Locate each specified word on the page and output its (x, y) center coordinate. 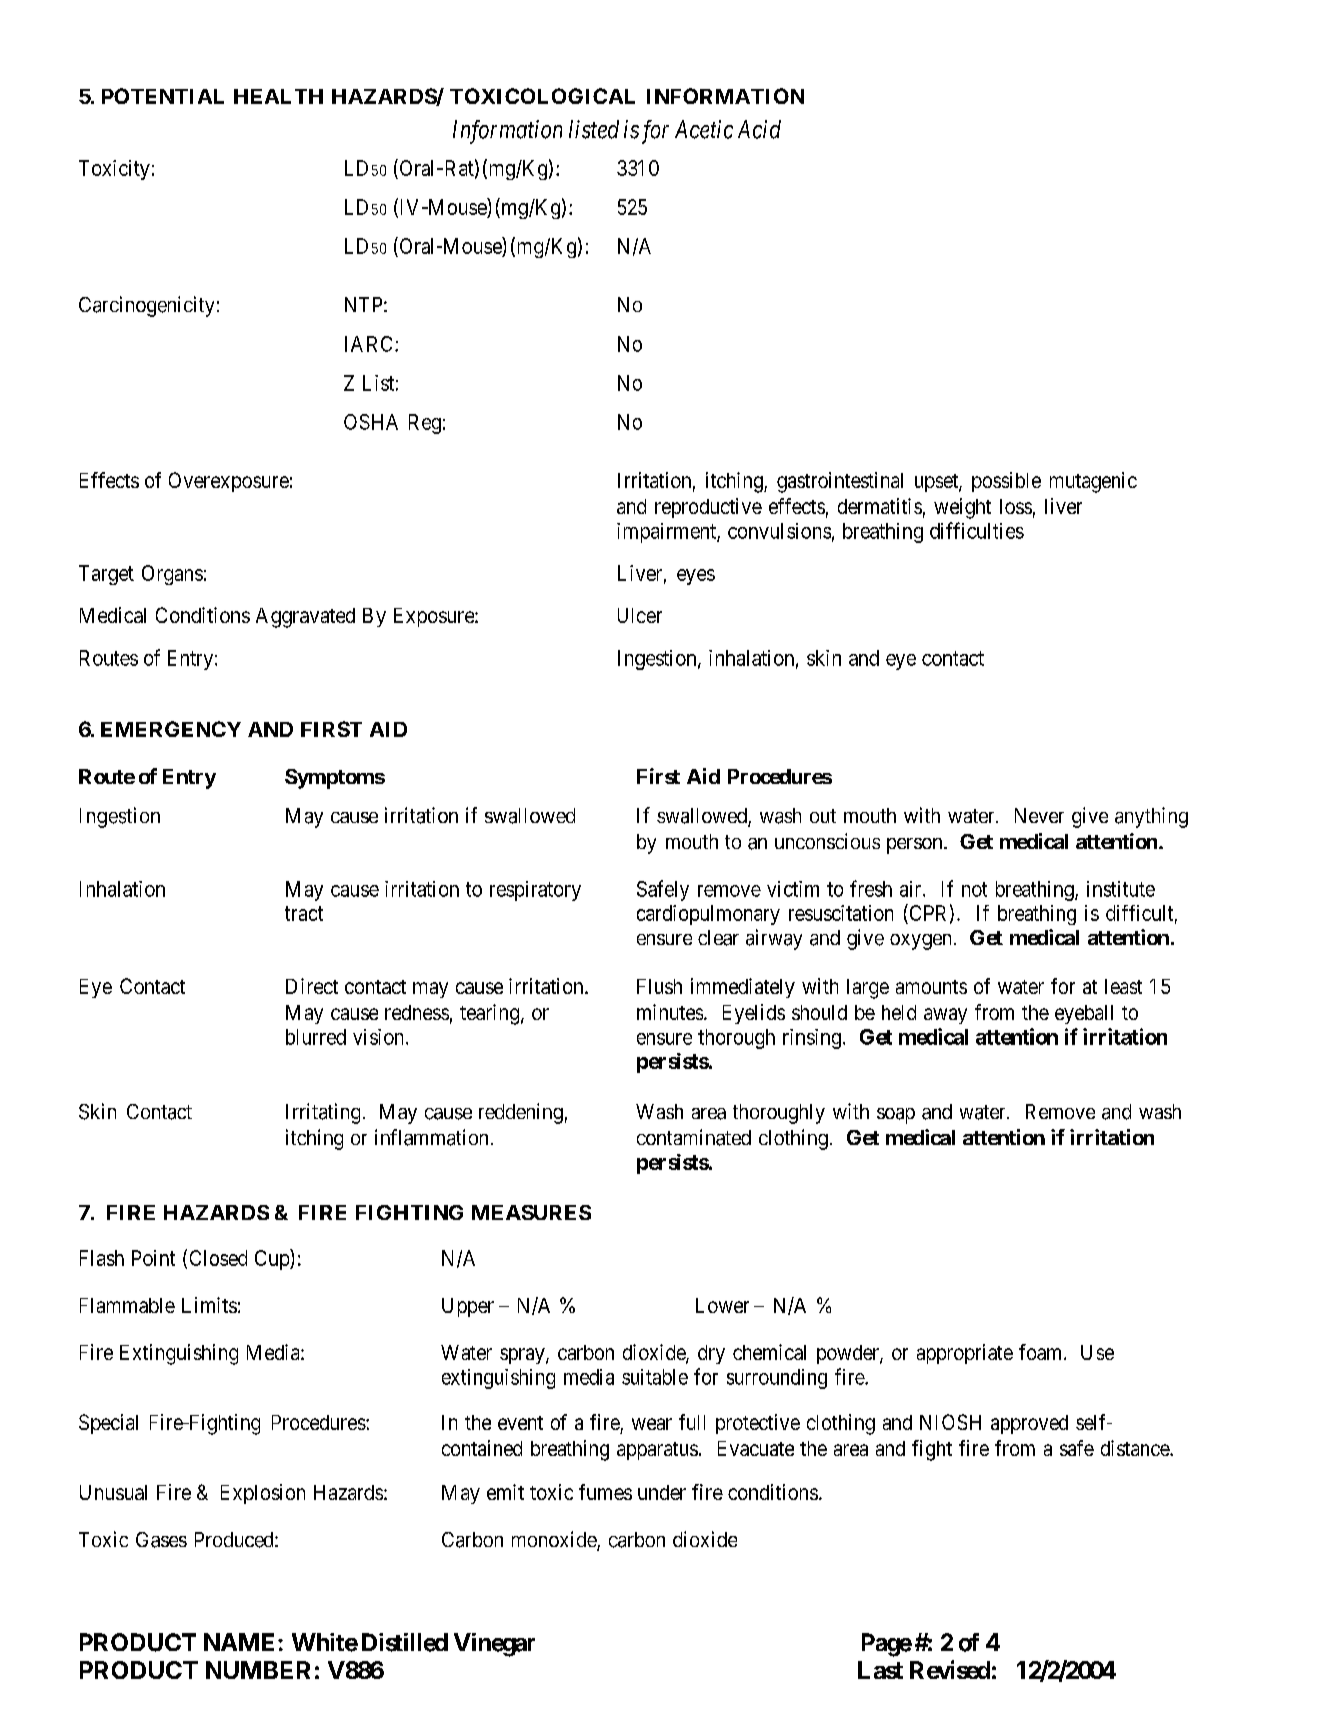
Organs (172, 575)
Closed (218, 1258)
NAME (239, 1642)
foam (1042, 1352)
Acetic (704, 129)
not (974, 889)
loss (1016, 506)
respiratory (535, 891)
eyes (696, 577)
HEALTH (278, 96)
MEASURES (531, 1212)
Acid (759, 129)
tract (304, 913)
